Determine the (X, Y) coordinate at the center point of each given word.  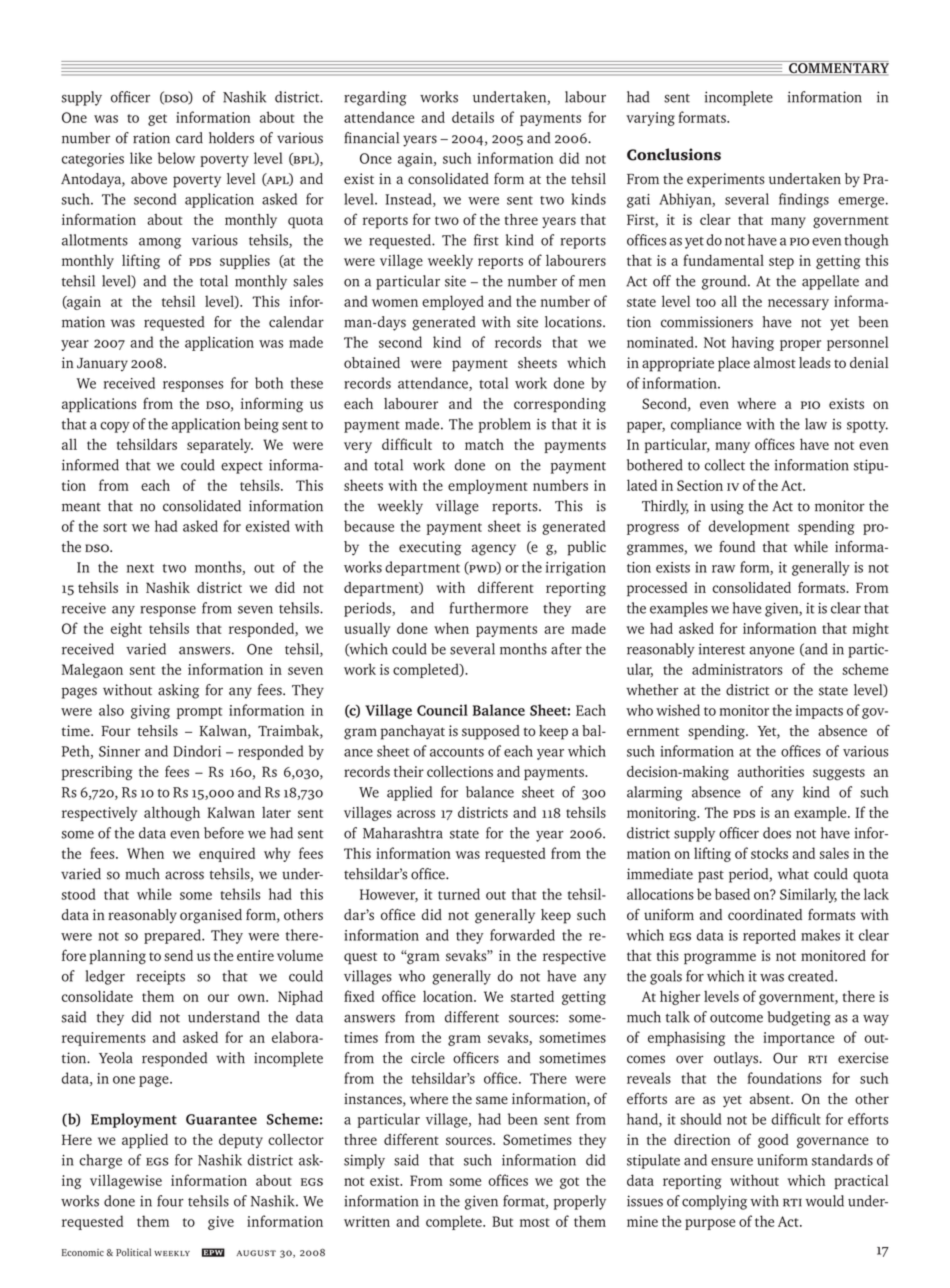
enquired (227, 854)
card (189, 138)
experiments (725, 180)
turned (459, 894)
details (473, 117)
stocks (769, 853)
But (502, 1221)
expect (242, 468)
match (484, 444)
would (824, 1201)
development (749, 527)
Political (133, 1252)
